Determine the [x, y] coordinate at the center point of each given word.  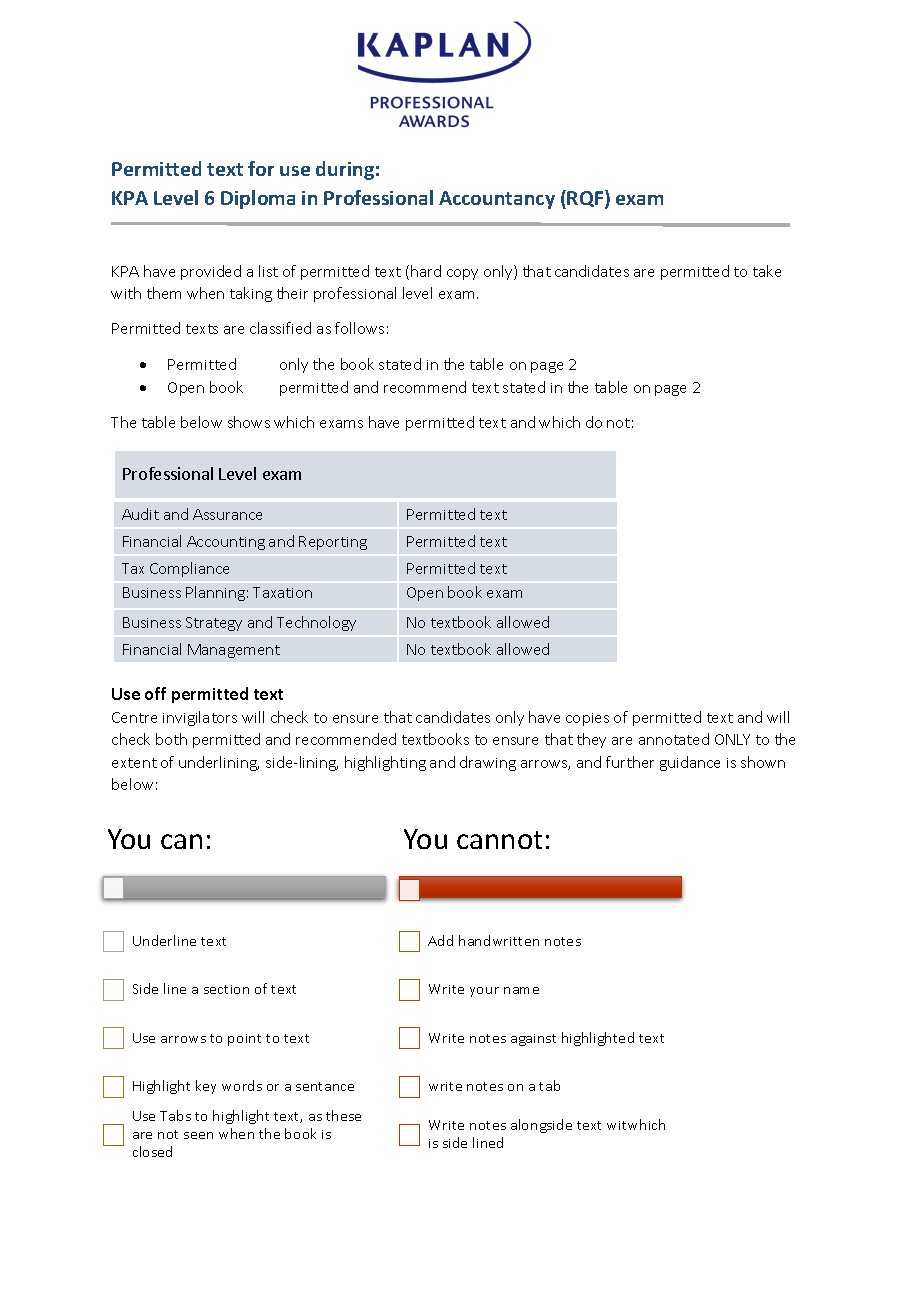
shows [249, 422]
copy [462, 274]
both [171, 739]
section [226, 989]
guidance [690, 763]
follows [359, 328]
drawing [488, 763]
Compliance [189, 569]
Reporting [333, 543]
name [521, 990]
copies [587, 719]
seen [198, 1135]
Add [440, 940]
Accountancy [497, 200]
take [767, 271]
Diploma [258, 199]
